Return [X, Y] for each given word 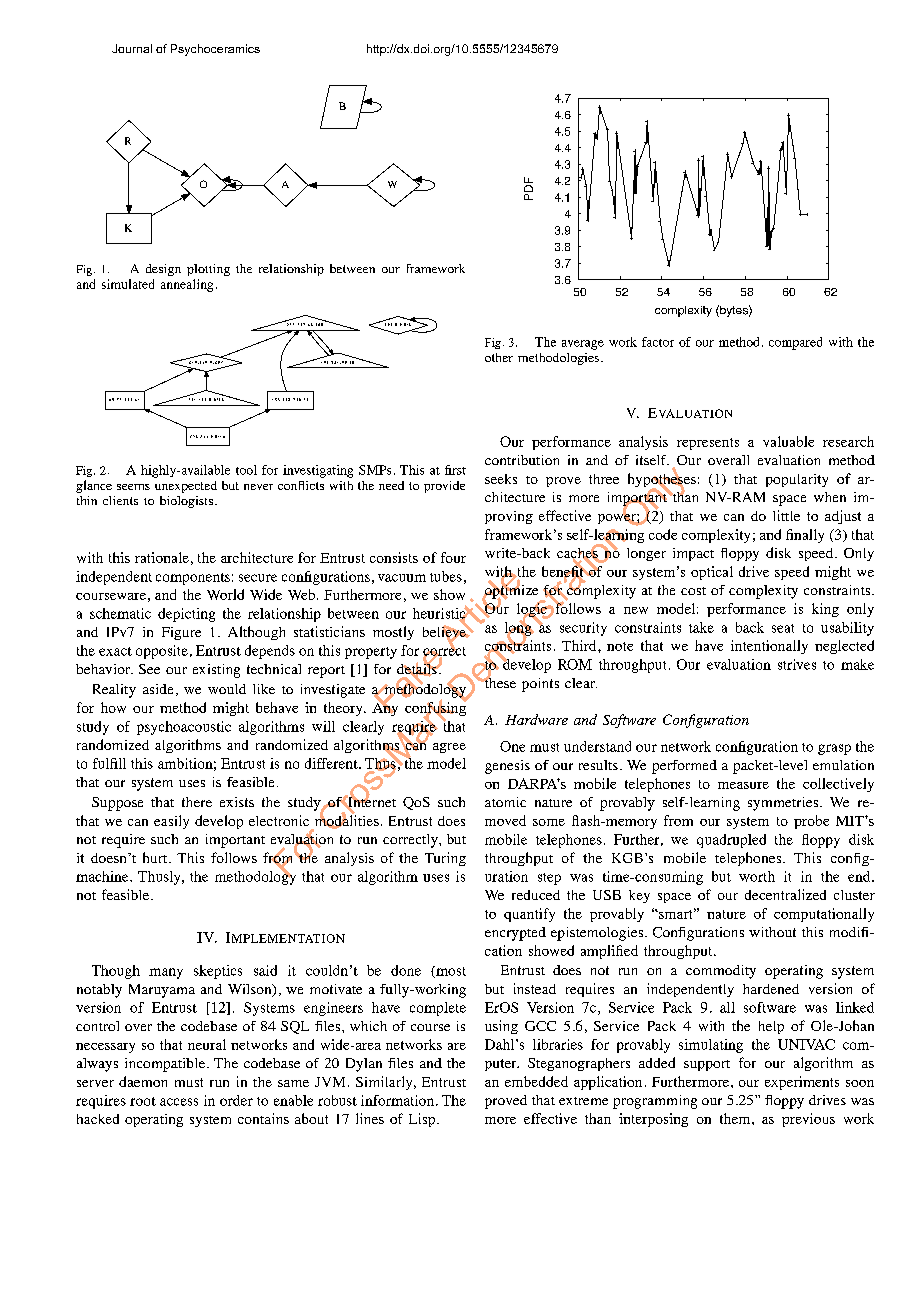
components [193, 579]
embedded [536, 1081]
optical [712, 573]
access [179, 1102]
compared [795, 343]
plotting [208, 270]
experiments [802, 1083]
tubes [446, 576]
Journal [132, 48]
